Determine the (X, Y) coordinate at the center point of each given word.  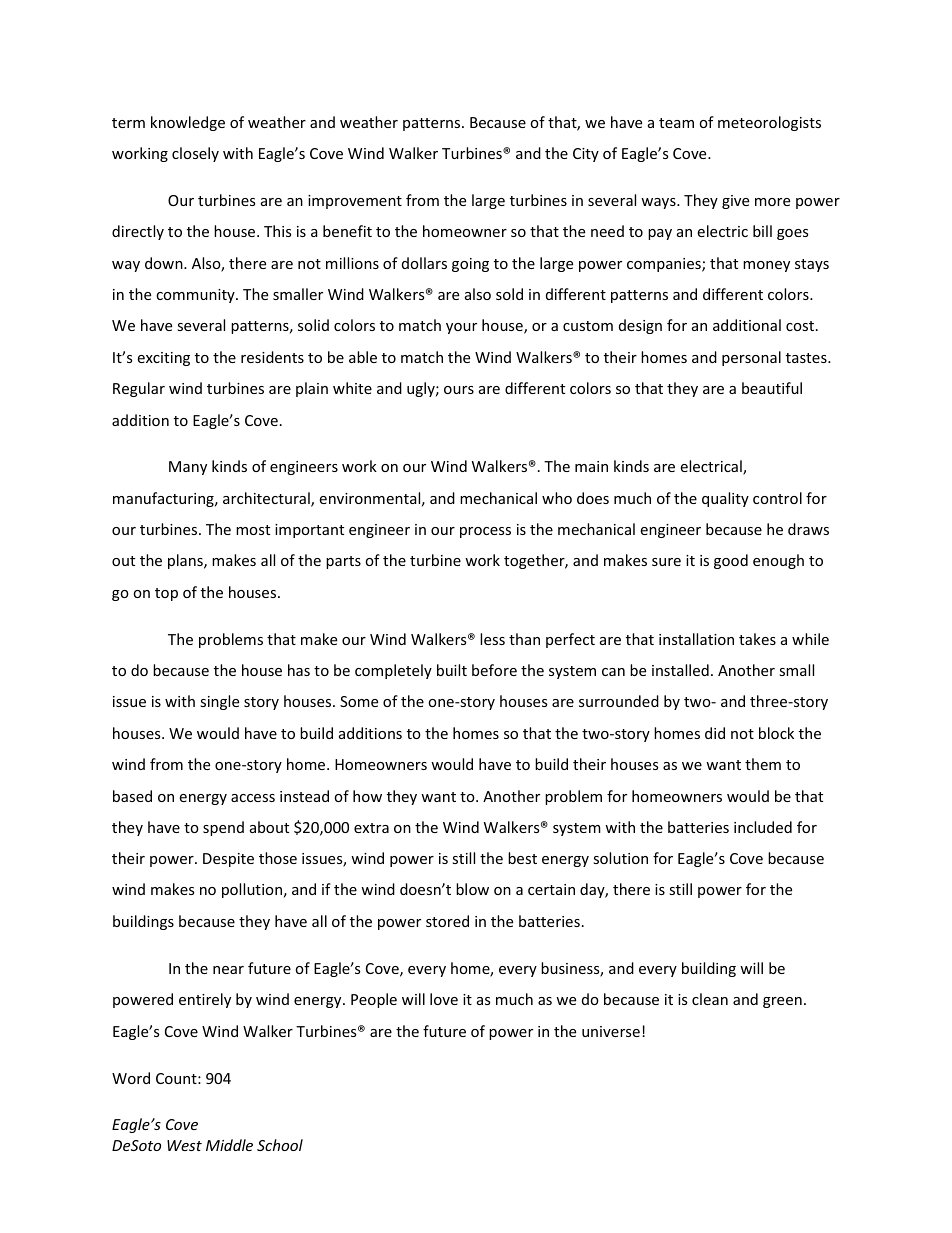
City (586, 155)
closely (195, 154)
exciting (163, 359)
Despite (228, 860)
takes (757, 639)
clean (710, 999)
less (492, 639)
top (166, 594)
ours (459, 390)
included (763, 827)
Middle (229, 1145)
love (444, 999)
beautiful (772, 388)
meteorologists (769, 123)
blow (472, 889)
